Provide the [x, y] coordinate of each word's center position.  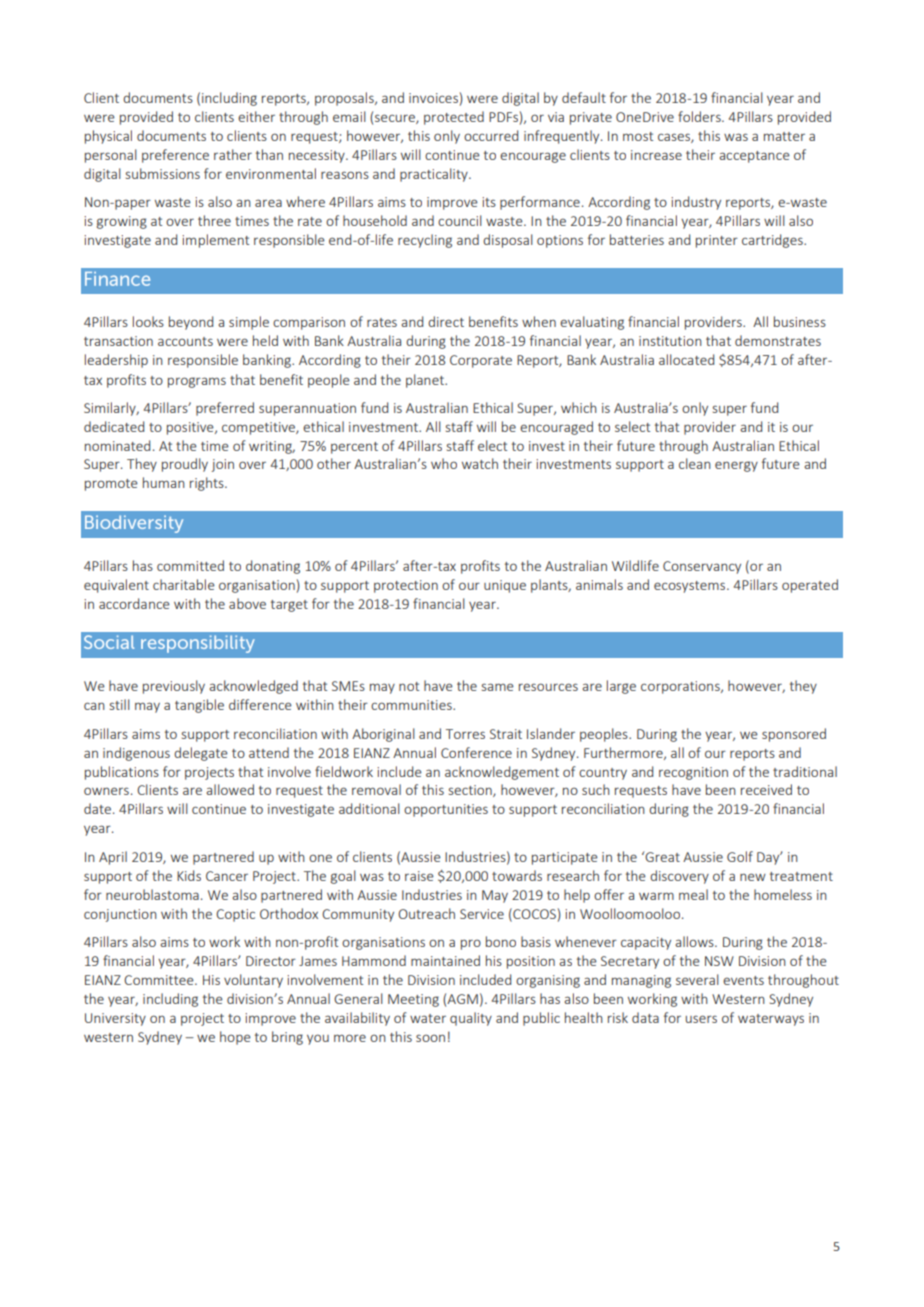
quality [471, 1019]
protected [454, 118]
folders [700, 116]
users [701, 1019]
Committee [160, 980]
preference [175, 156]
